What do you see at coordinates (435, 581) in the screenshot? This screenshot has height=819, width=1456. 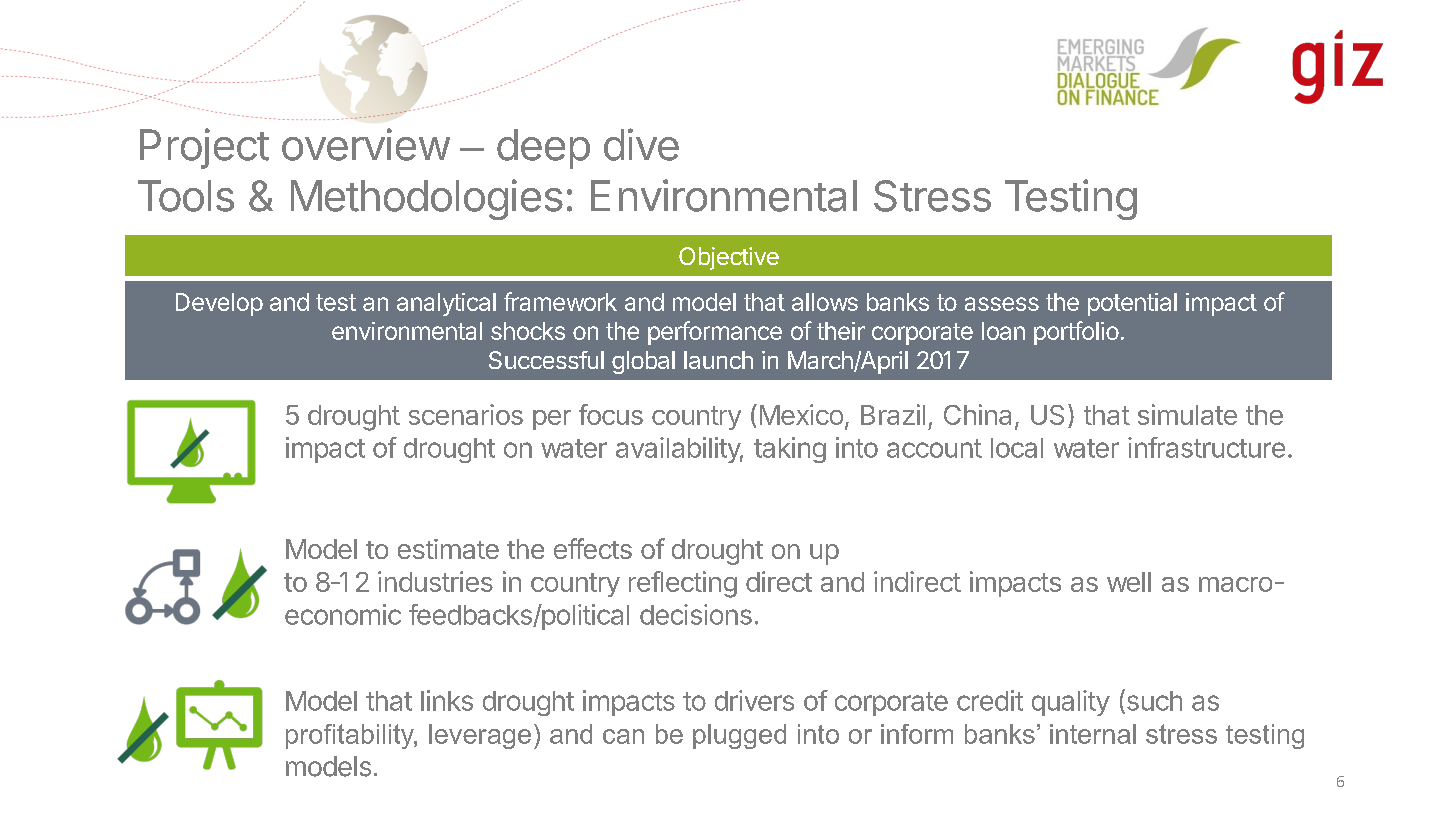 I see `industries` at bounding box center [435, 581].
